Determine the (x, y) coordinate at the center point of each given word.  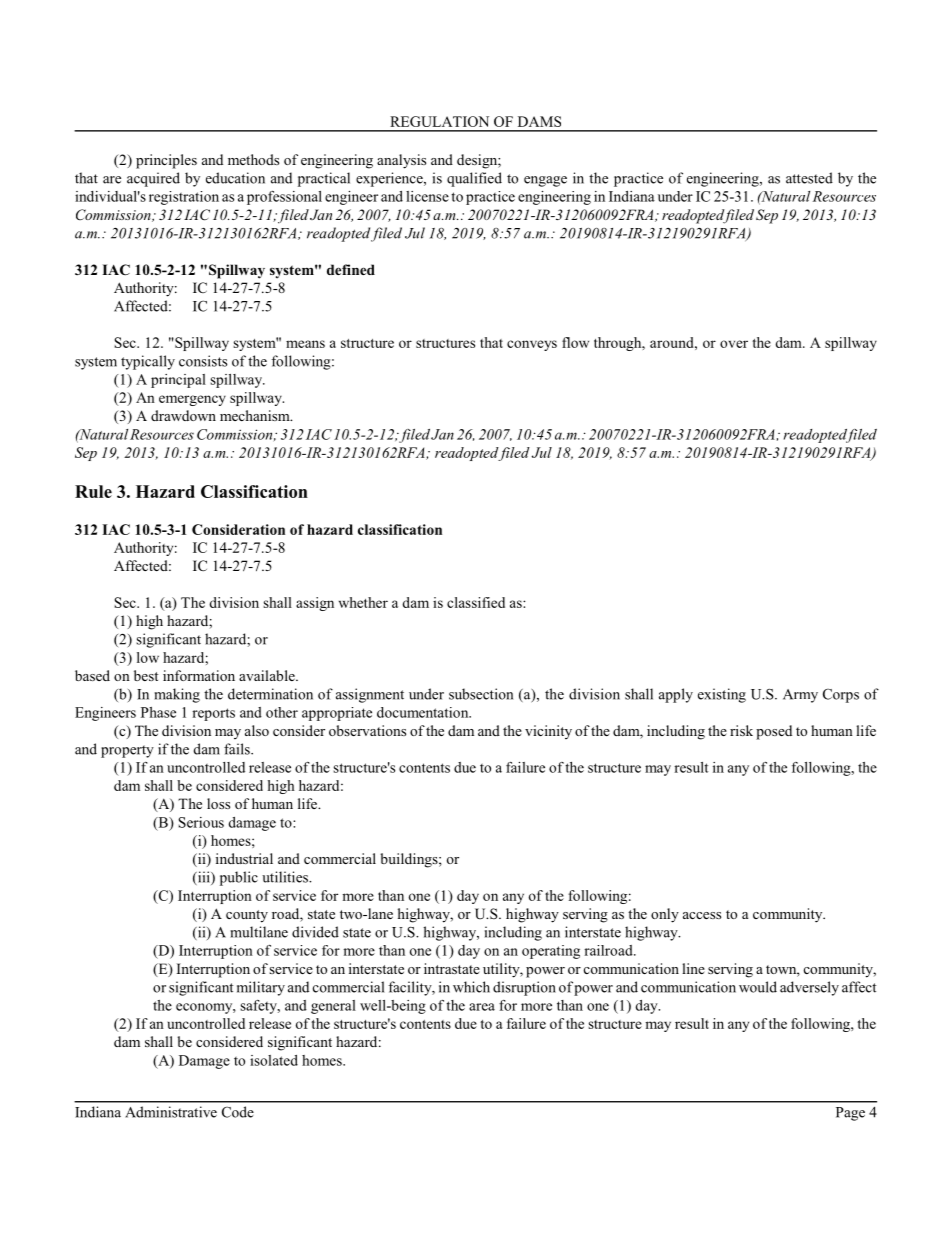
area (482, 1007)
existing (722, 695)
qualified (474, 179)
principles (166, 161)
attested (809, 178)
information (199, 675)
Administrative (171, 1112)
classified (476, 602)
